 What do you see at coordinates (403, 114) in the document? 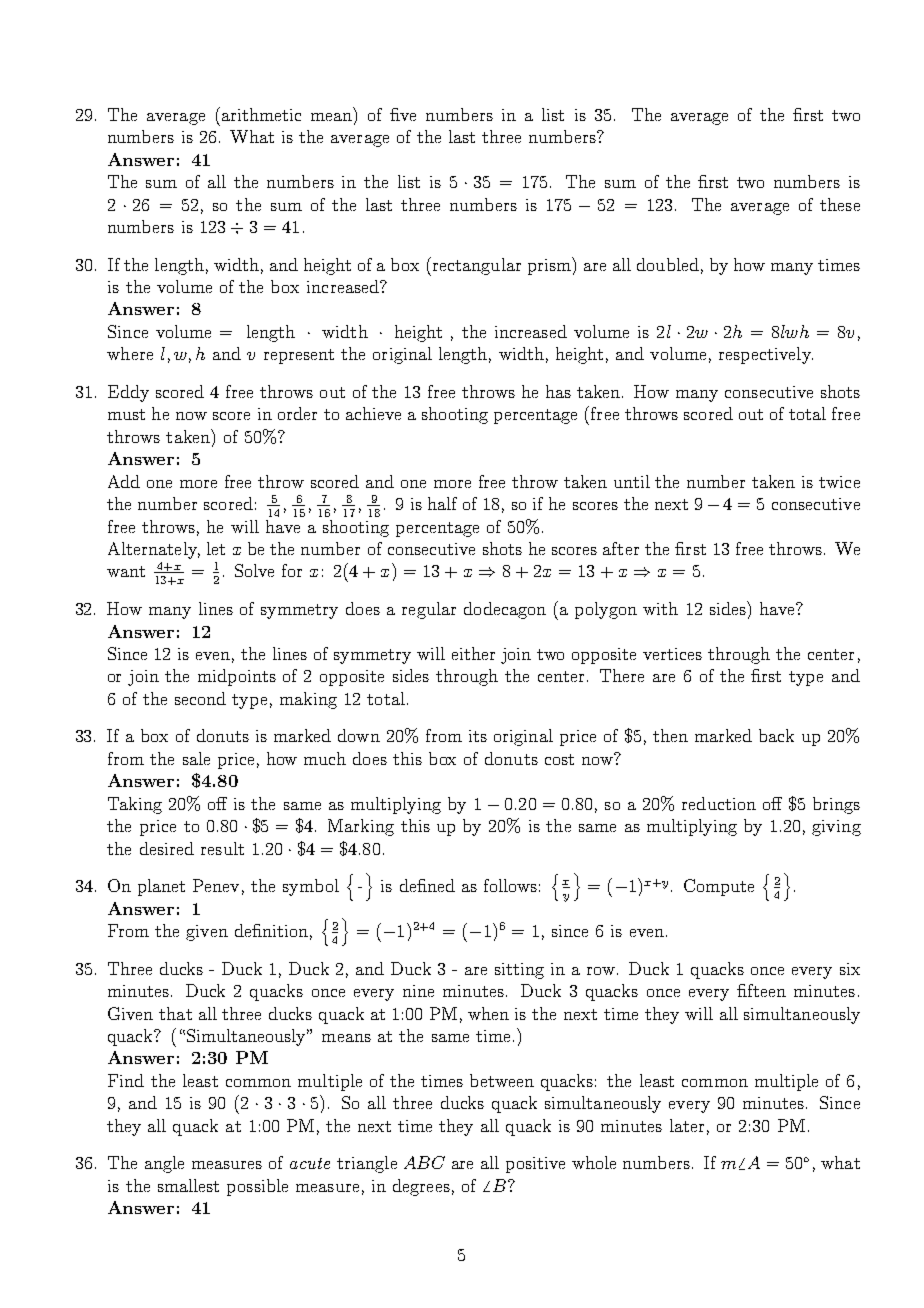
I see `five` at bounding box center [403, 114].
